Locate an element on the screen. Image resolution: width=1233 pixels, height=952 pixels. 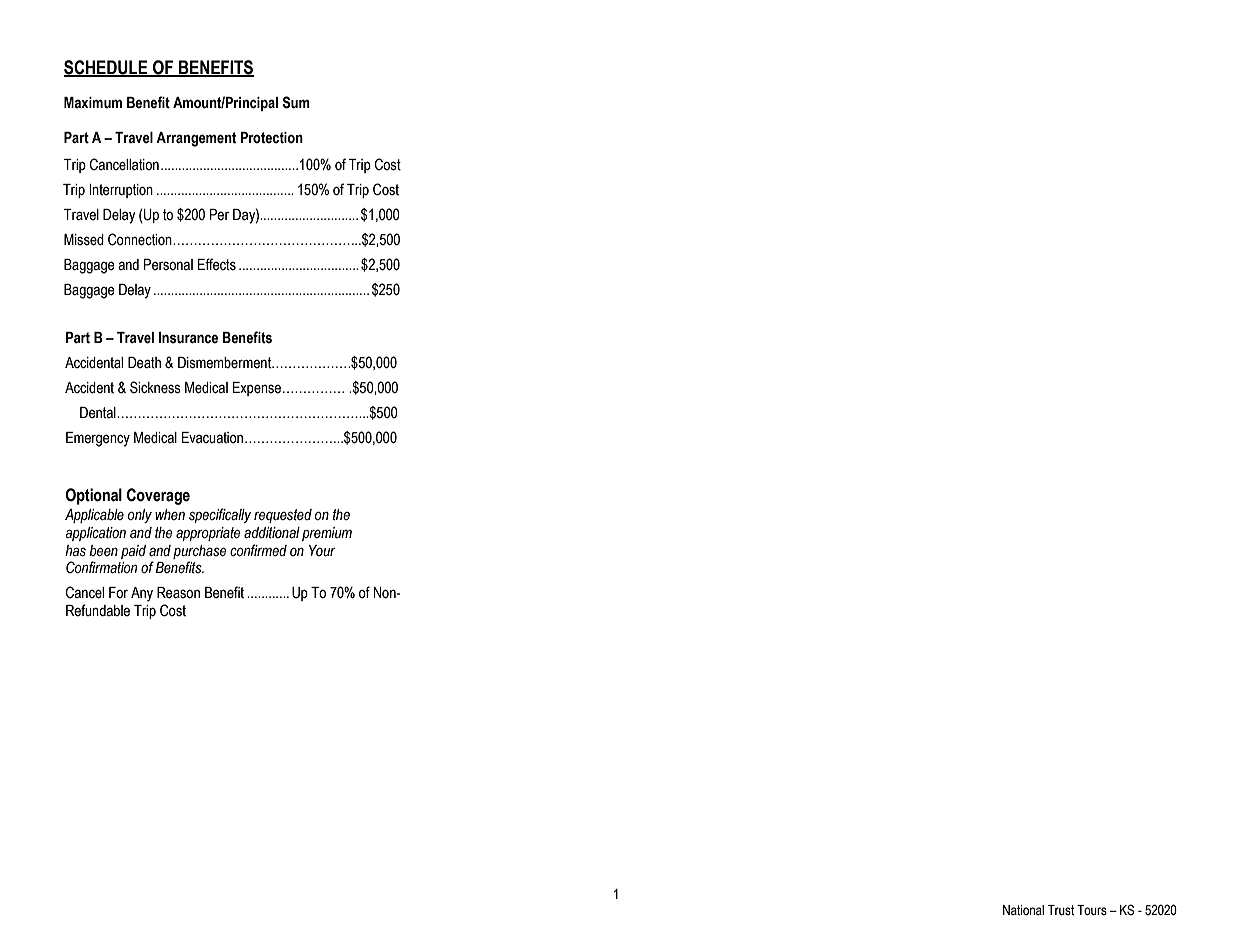
Trust is located at coordinates (1061, 910).
